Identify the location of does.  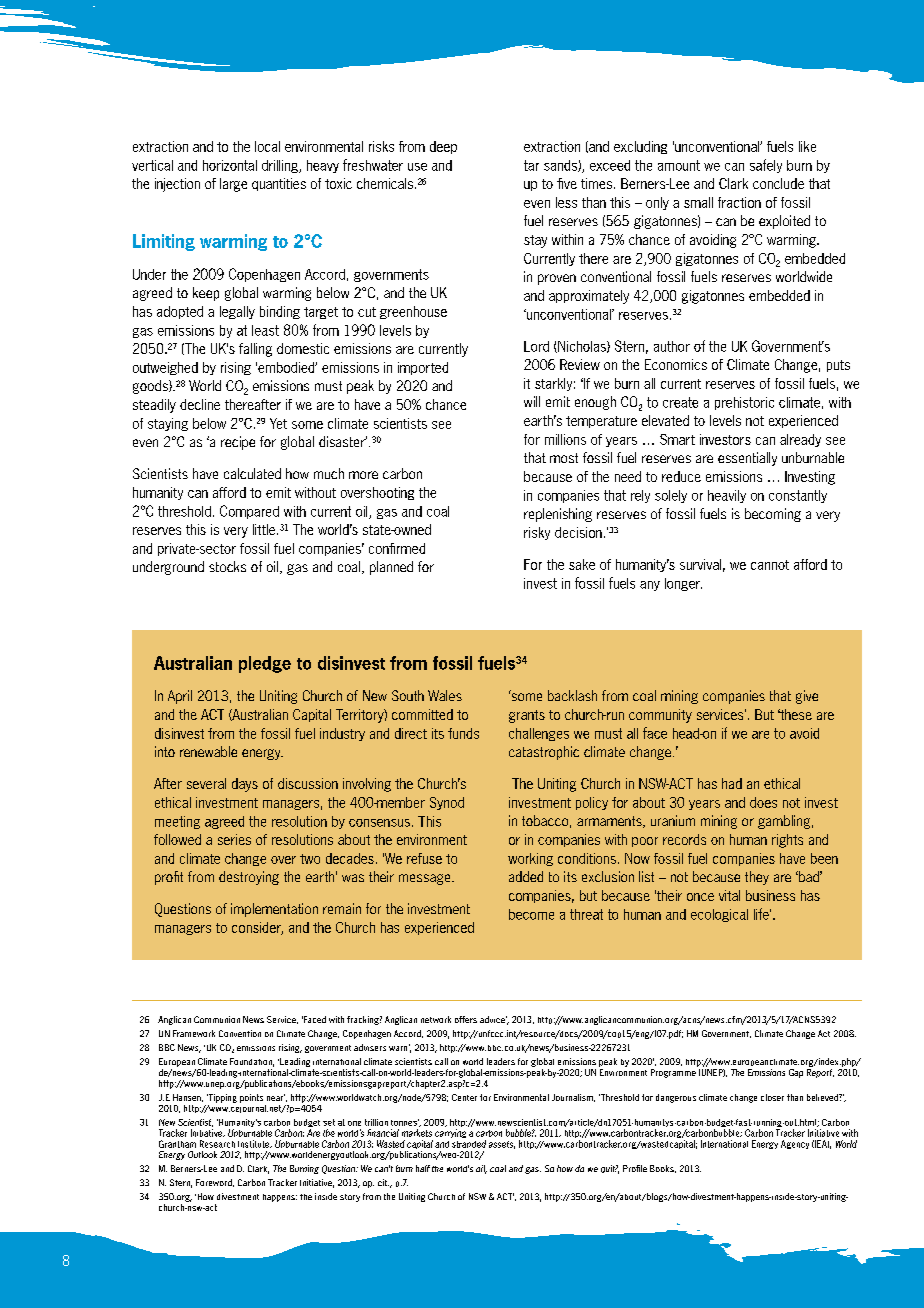
(763, 802).
